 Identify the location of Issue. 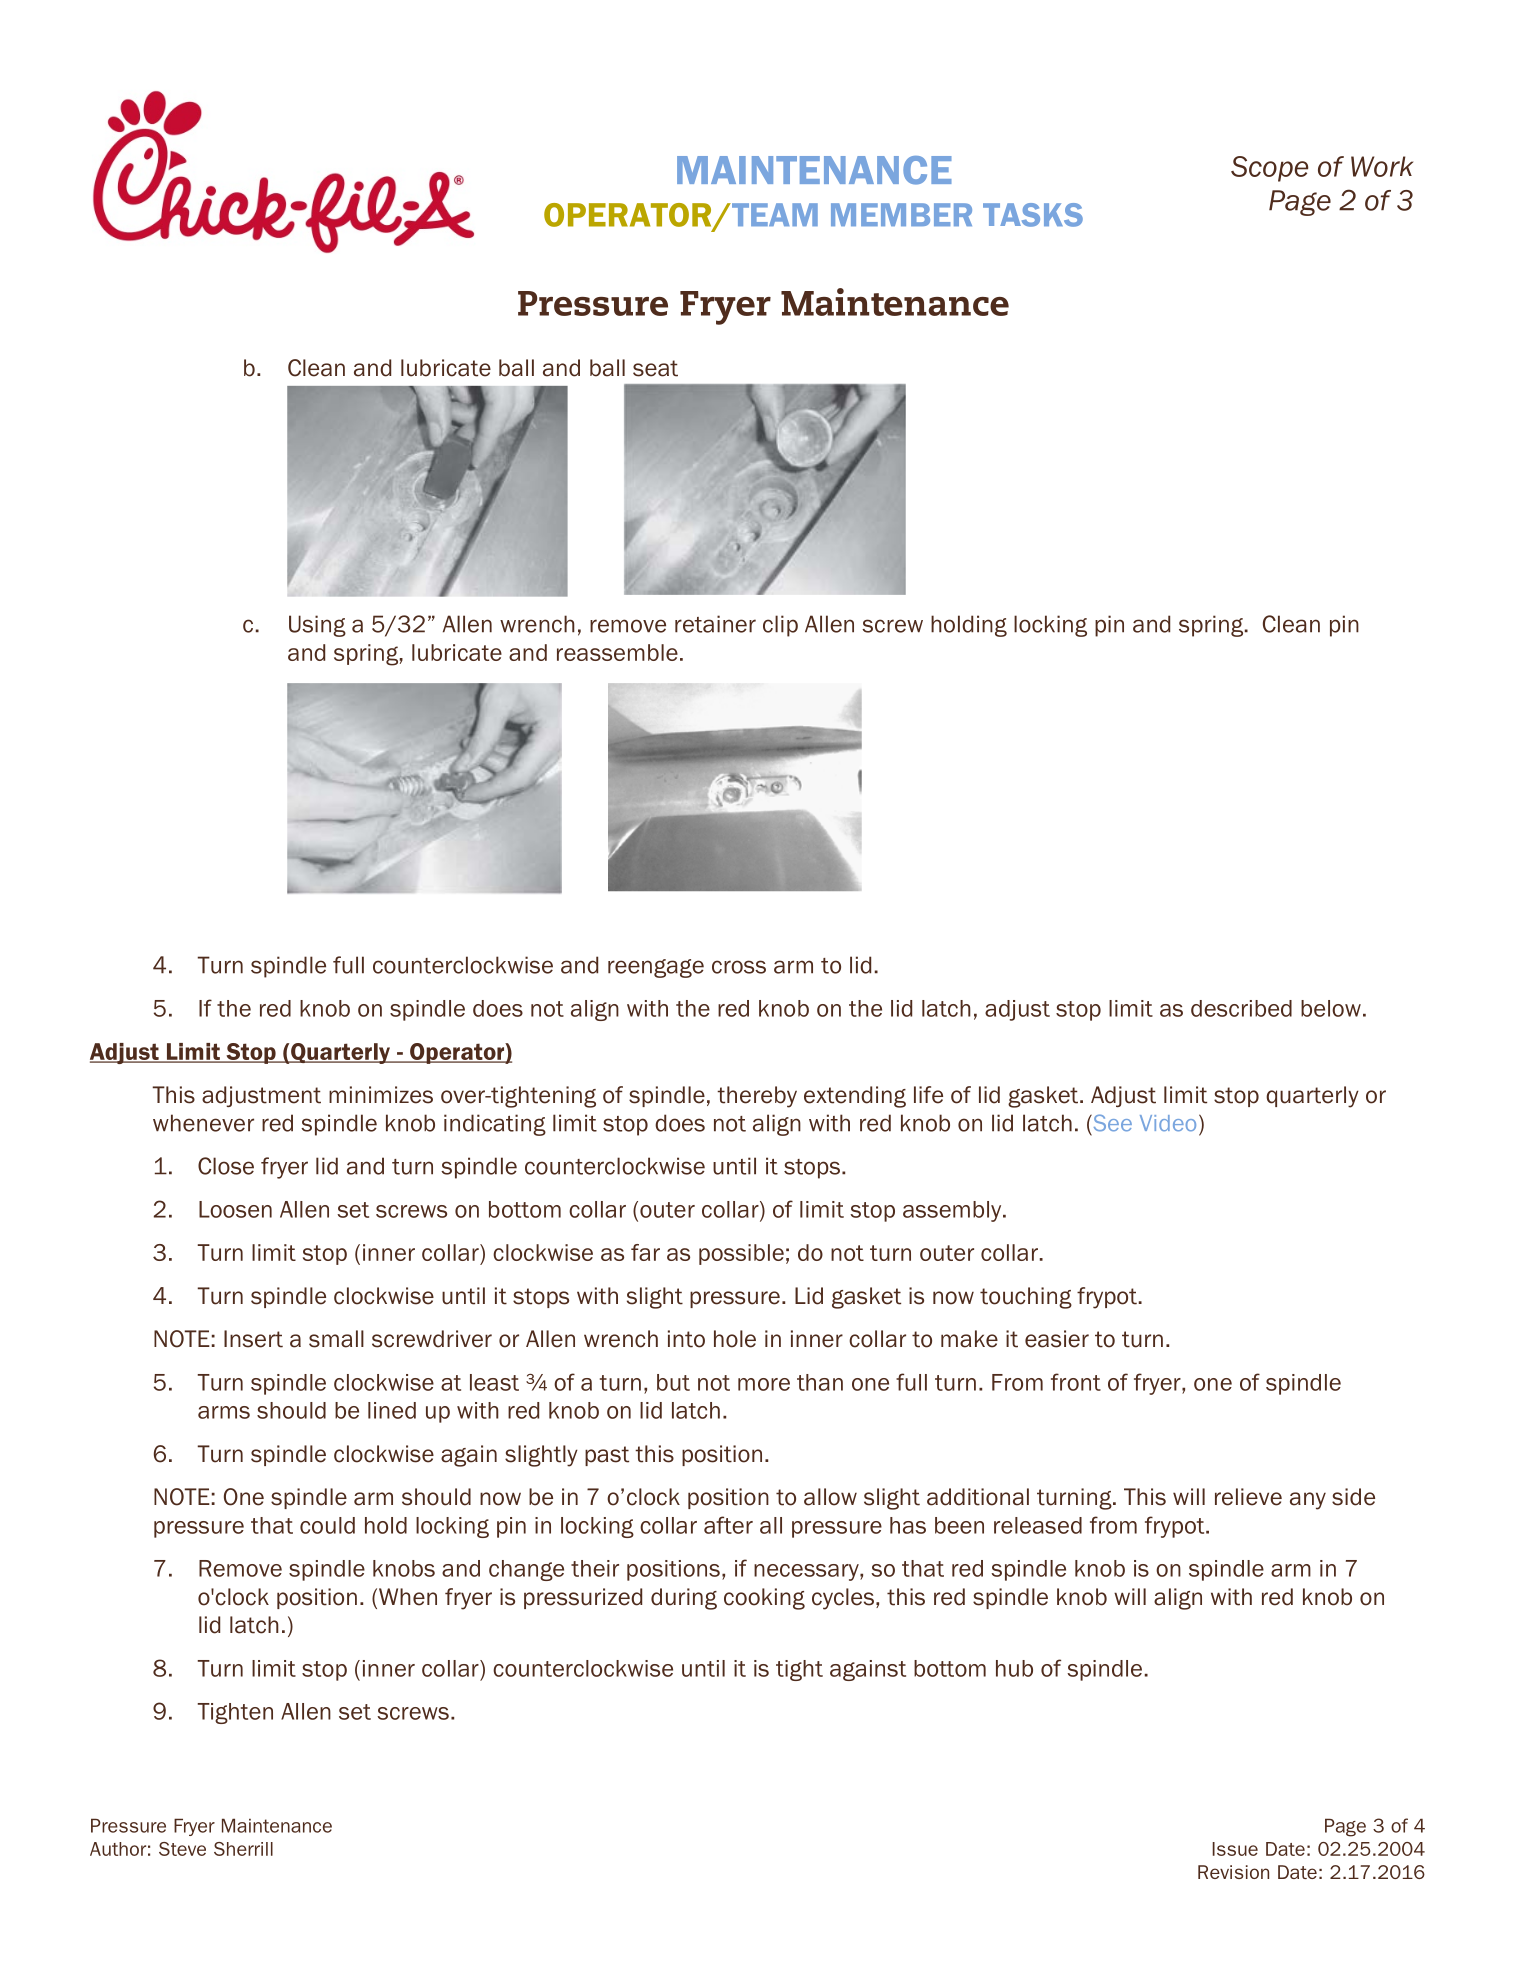
(1235, 1849).
